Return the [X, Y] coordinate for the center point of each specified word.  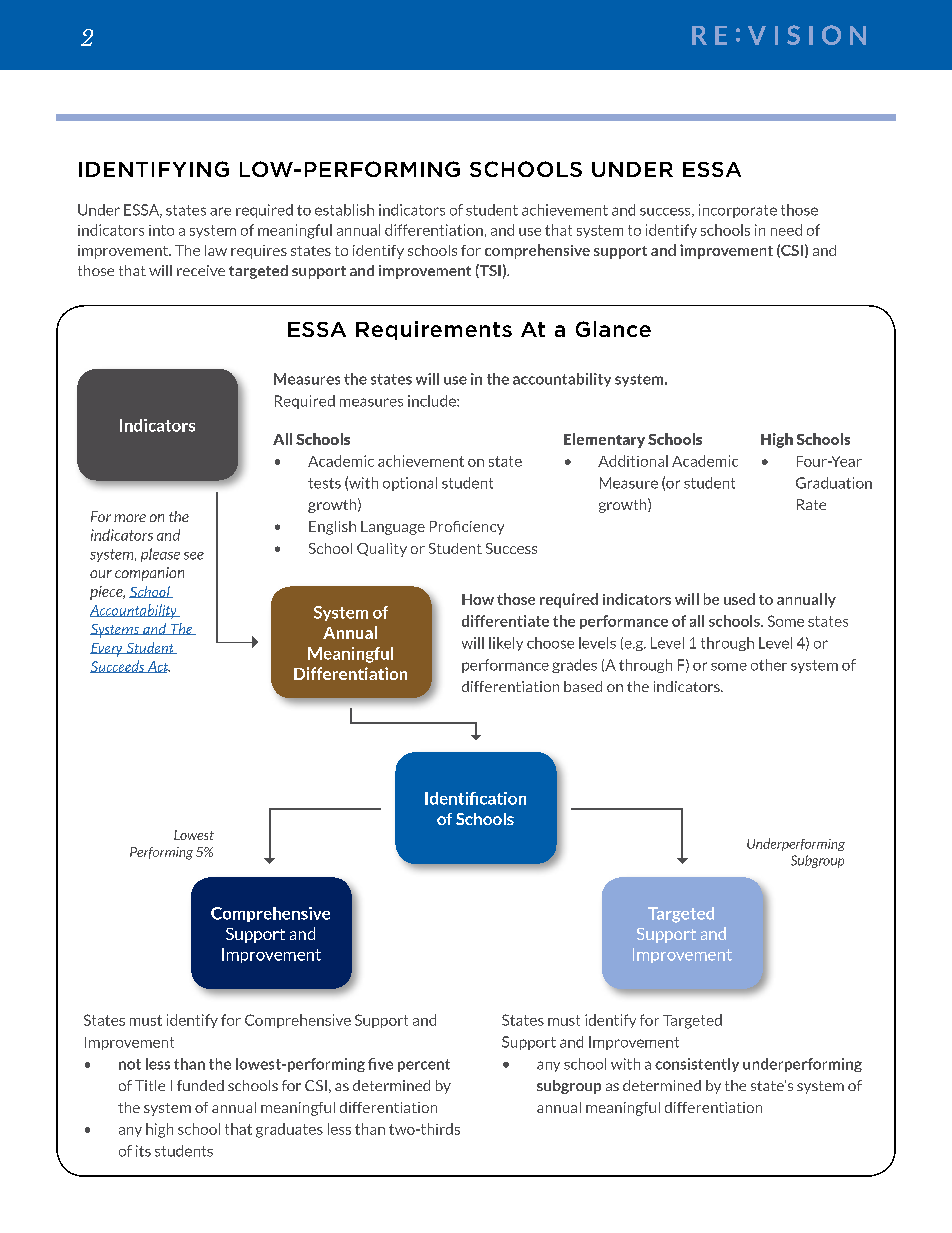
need [786, 230]
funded [200, 1085]
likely [506, 644]
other [769, 665]
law [216, 250]
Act [157, 667]
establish [344, 210]
